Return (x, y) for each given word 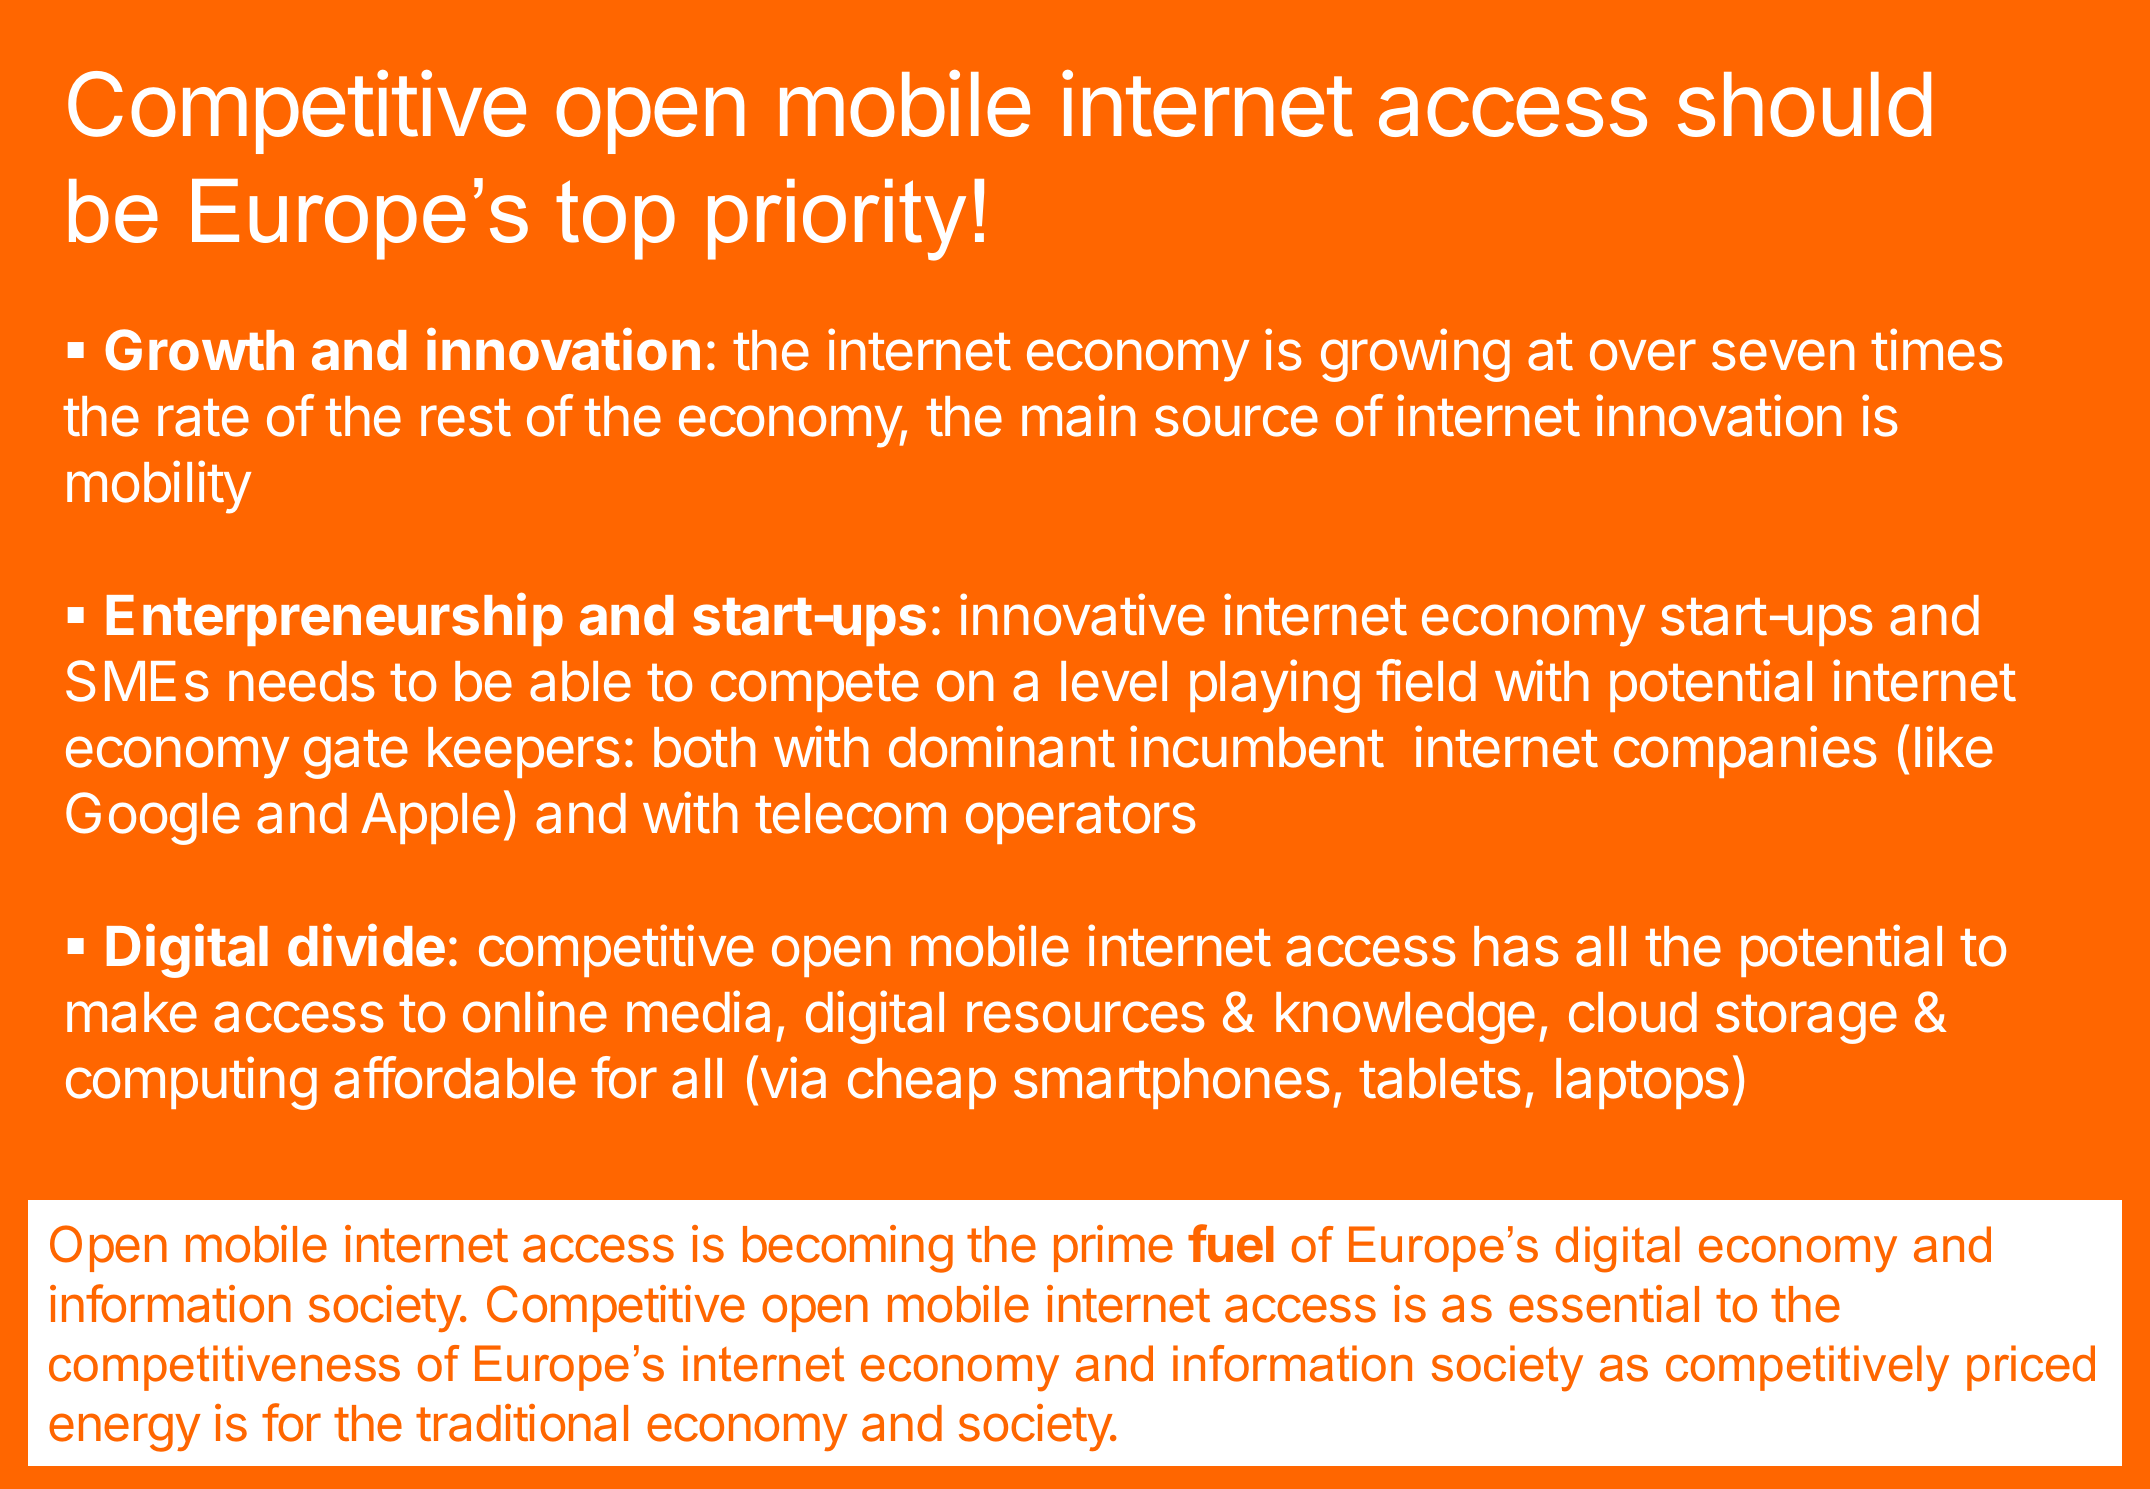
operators (1081, 820)
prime (1113, 1248)
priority (837, 220)
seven (1783, 355)
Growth (199, 350)
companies (1745, 751)
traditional (522, 1423)
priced (2031, 1368)
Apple (430, 818)
